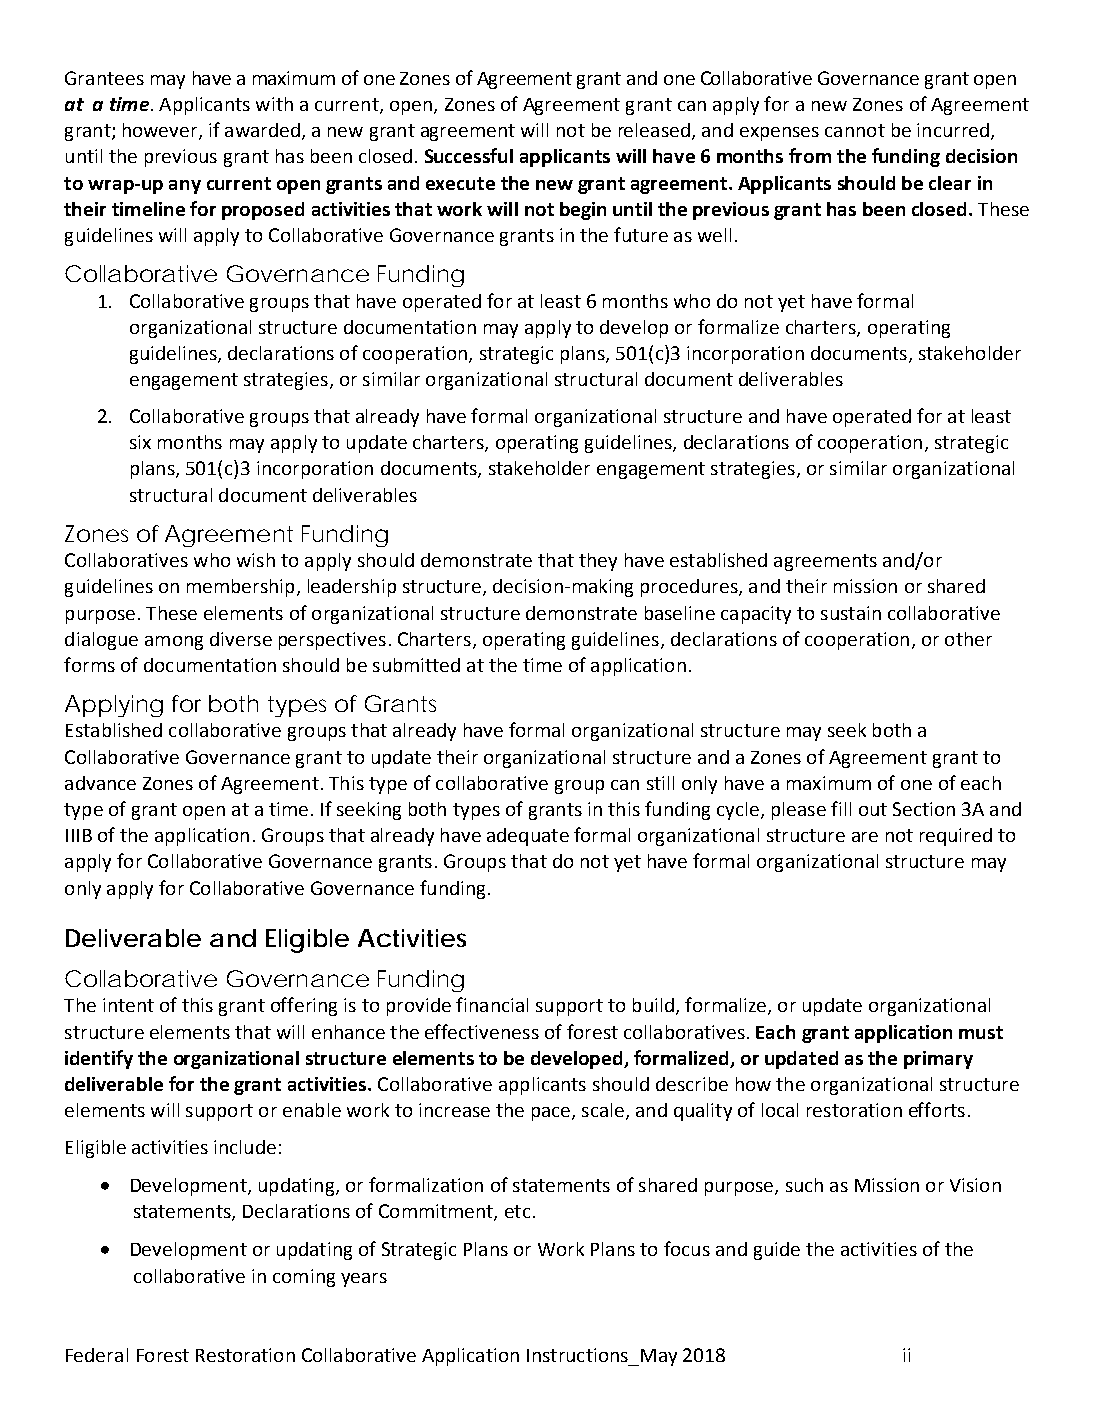  What do you see at coordinates (855, 130) in the screenshot?
I see `cannot` at bounding box center [855, 130].
